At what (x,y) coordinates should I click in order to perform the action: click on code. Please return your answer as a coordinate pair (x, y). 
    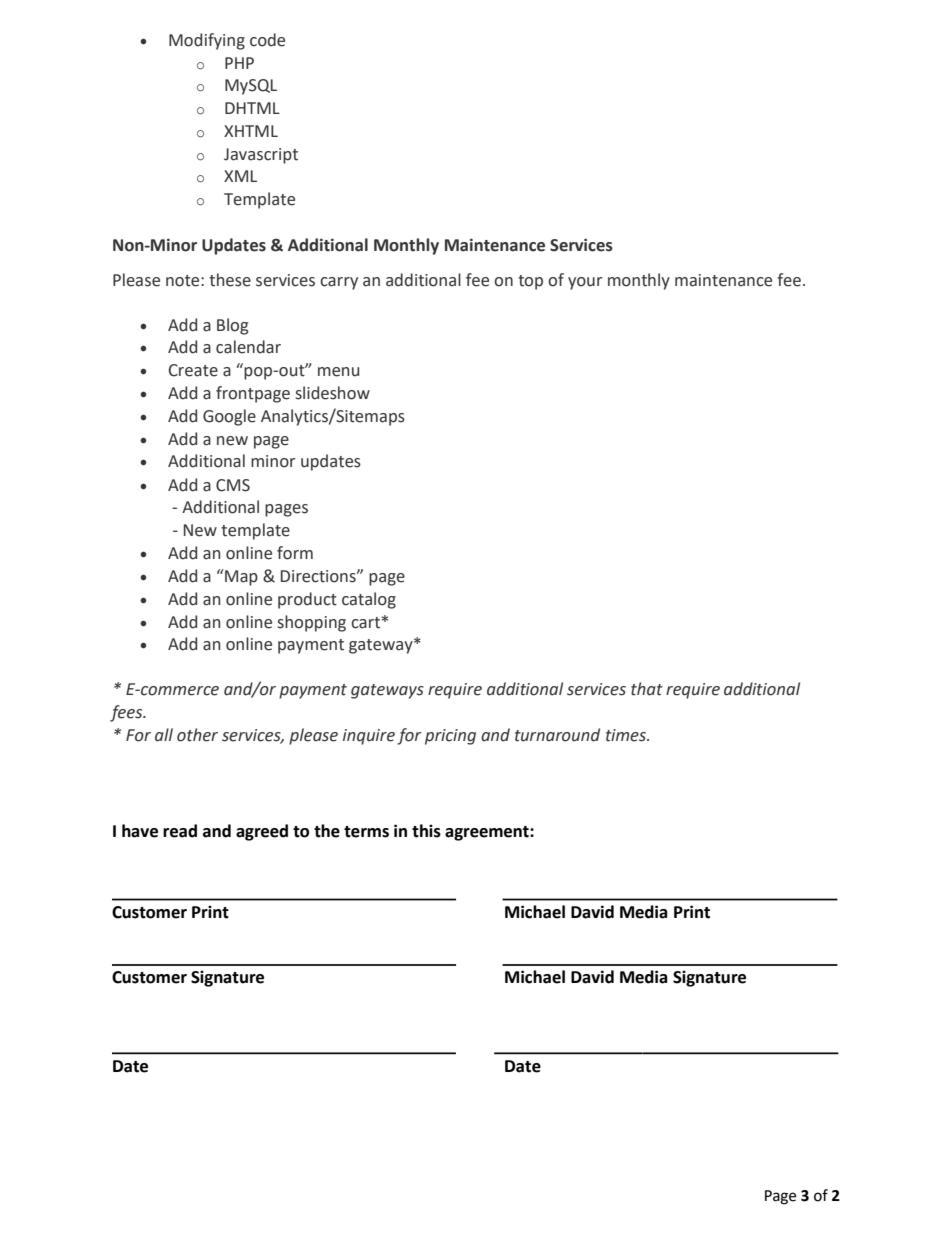
    Looking at the image, I should click on (267, 40).
